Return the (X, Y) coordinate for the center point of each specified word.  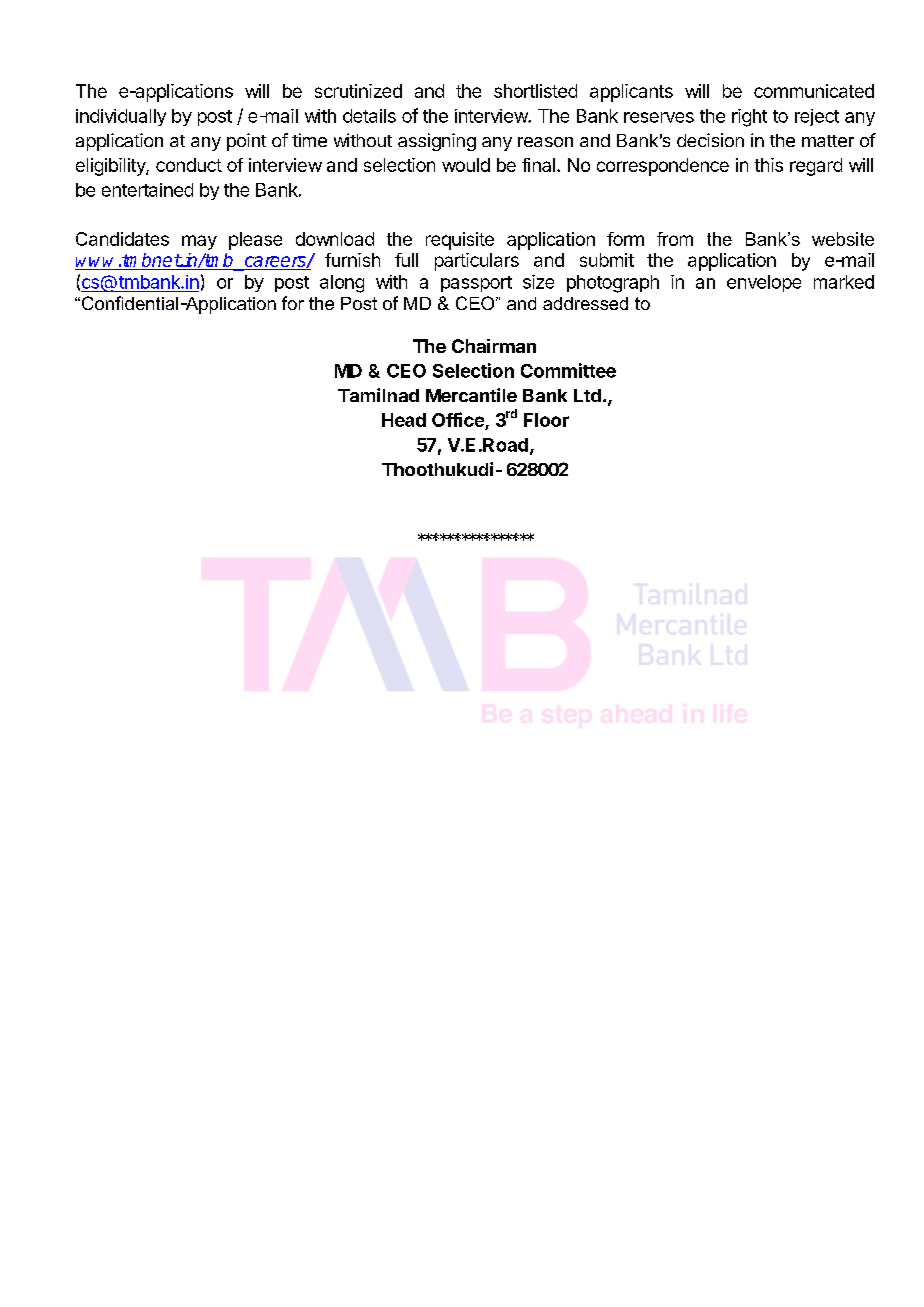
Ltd (587, 395)
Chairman (494, 346)
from (675, 239)
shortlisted (535, 91)
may (199, 242)
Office (459, 421)
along (342, 284)
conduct (189, 165)
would (466, 165)
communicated (814, 91)
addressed (585, 303)
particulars (477, 262)
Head (404, 420)
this (769, 165)
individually (121, 117)
